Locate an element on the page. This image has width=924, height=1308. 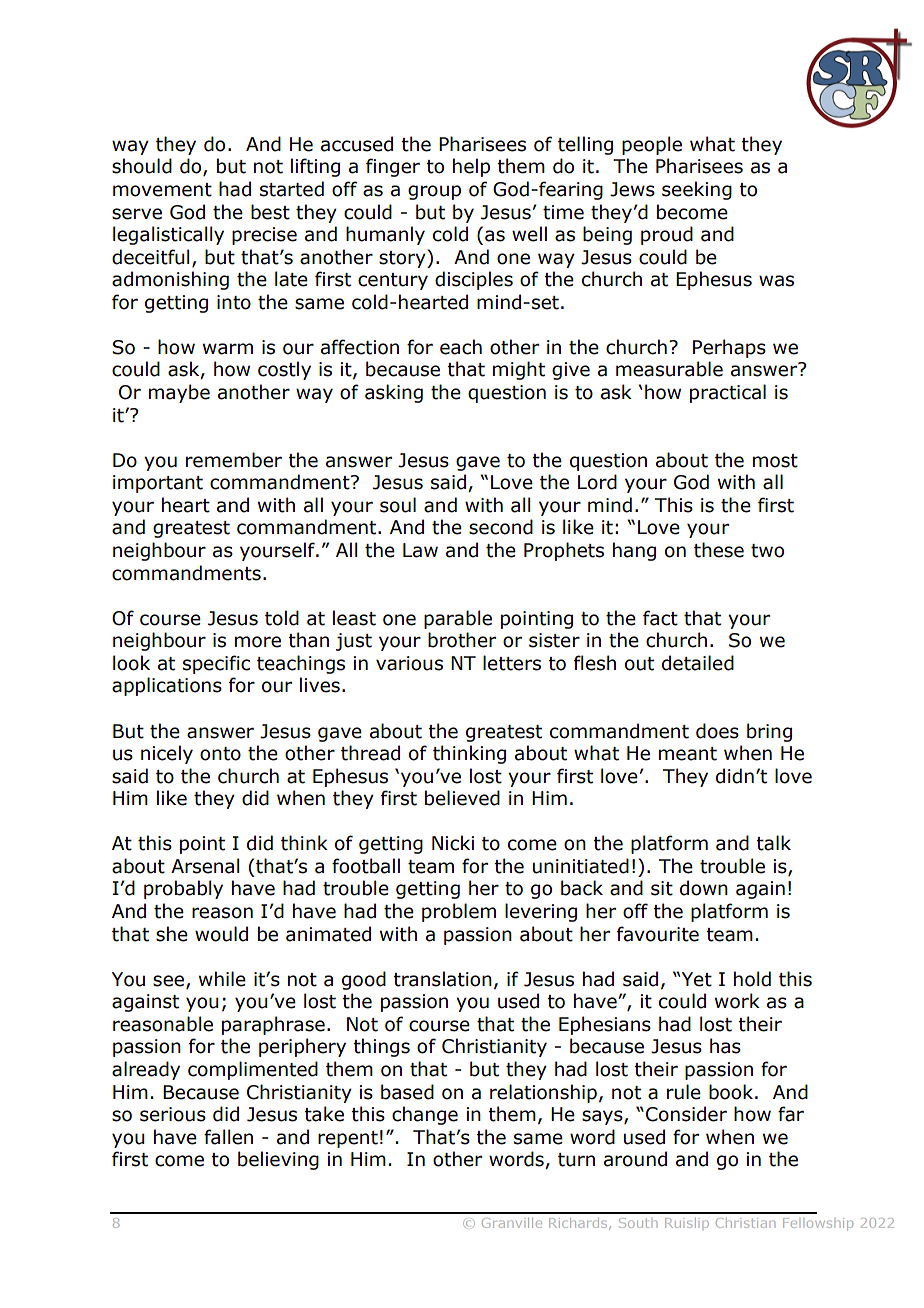
might is located at coordinates (519, 370).
